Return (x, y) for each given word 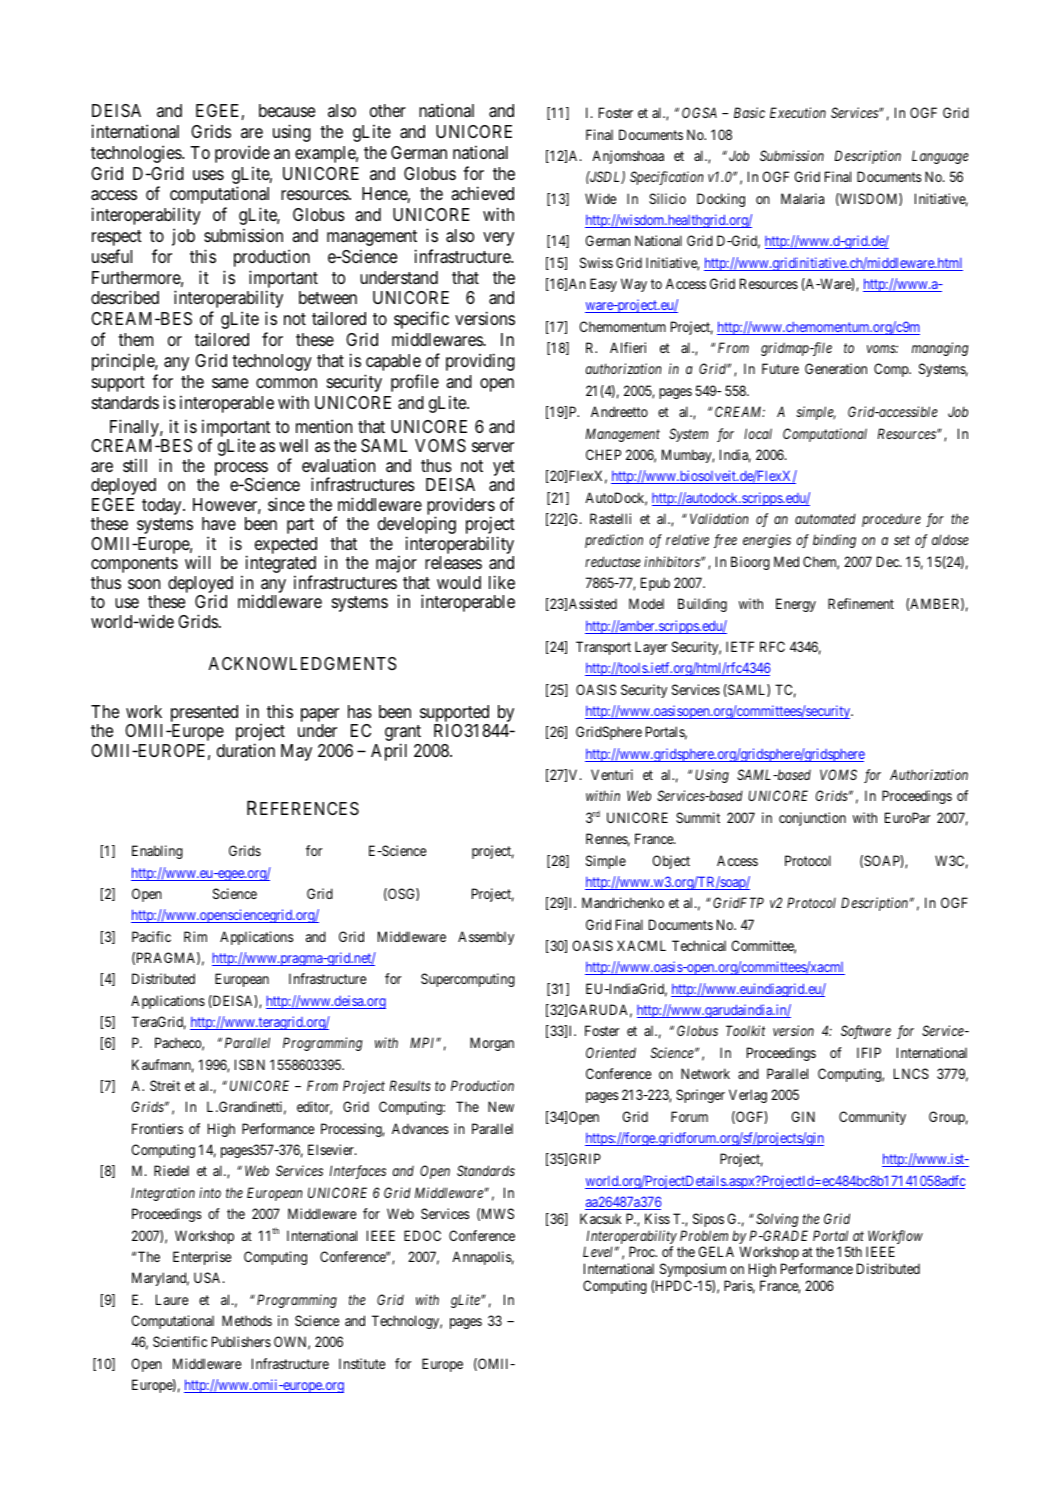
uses (208, 175)
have (219, 523)
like (502, 582)
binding (834, 541)
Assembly (486, 938)
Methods (247, 1320)
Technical (699, 945)
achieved (482, 193)
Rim (195, 936)
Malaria (802, 198)
